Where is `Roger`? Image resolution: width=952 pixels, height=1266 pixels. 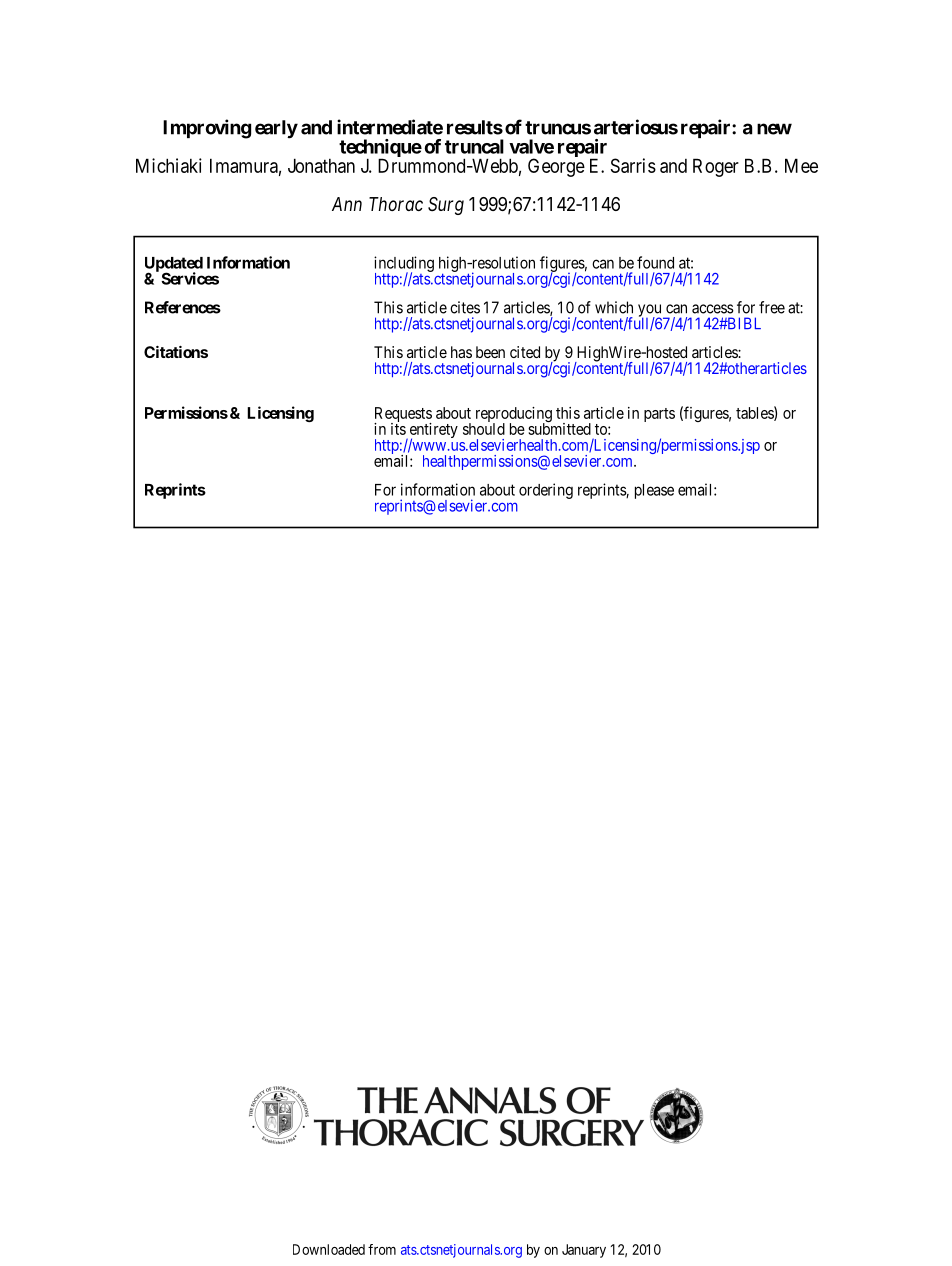 Roger is located at coordinates (716, 167).
